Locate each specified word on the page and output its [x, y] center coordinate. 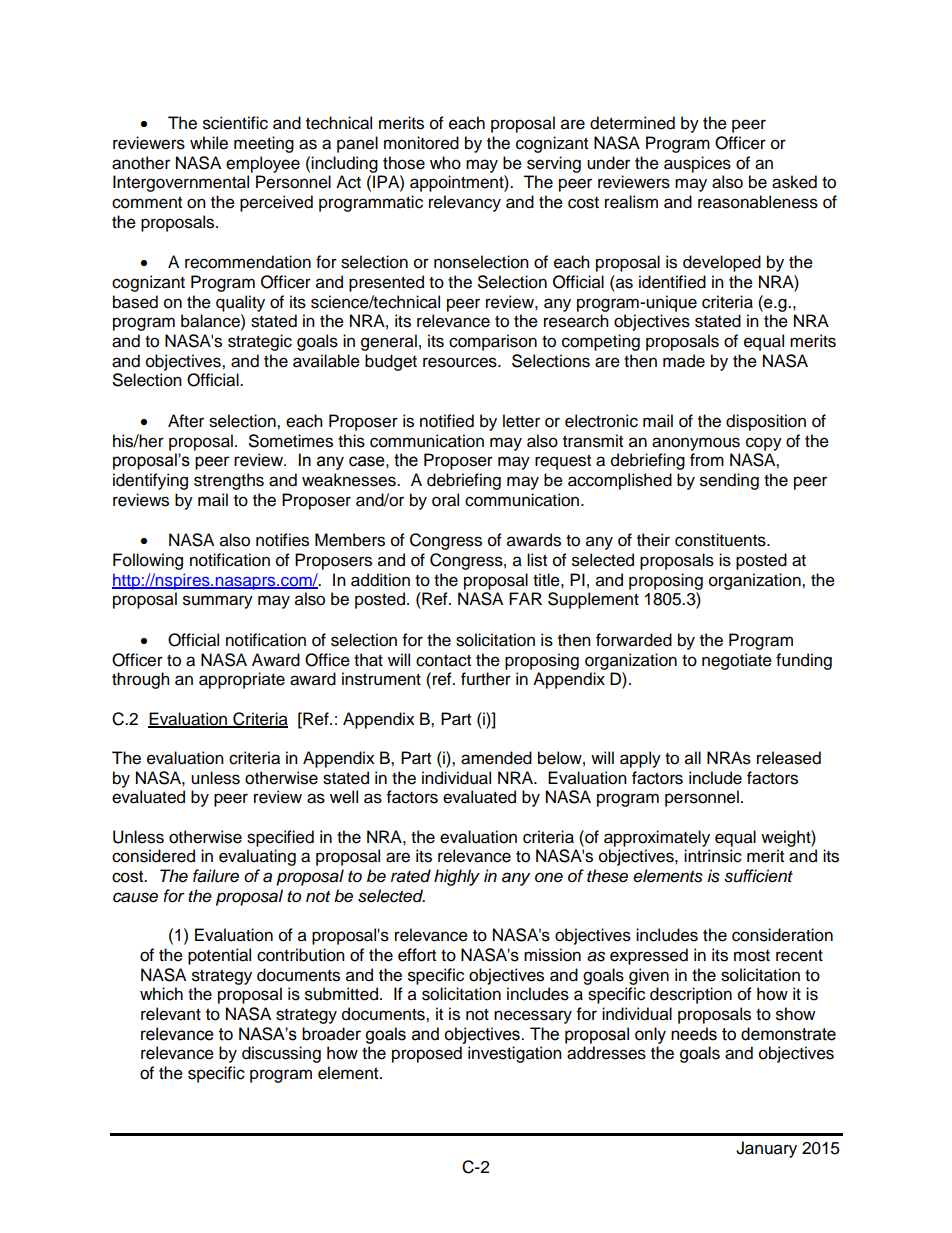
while [209, 143]
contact [443, 661]
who [445, 163]
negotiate [737, 661]
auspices [697, 164]
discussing [281, 1054]
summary [218, 602]
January [766, 1149]
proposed [427, 1054]
